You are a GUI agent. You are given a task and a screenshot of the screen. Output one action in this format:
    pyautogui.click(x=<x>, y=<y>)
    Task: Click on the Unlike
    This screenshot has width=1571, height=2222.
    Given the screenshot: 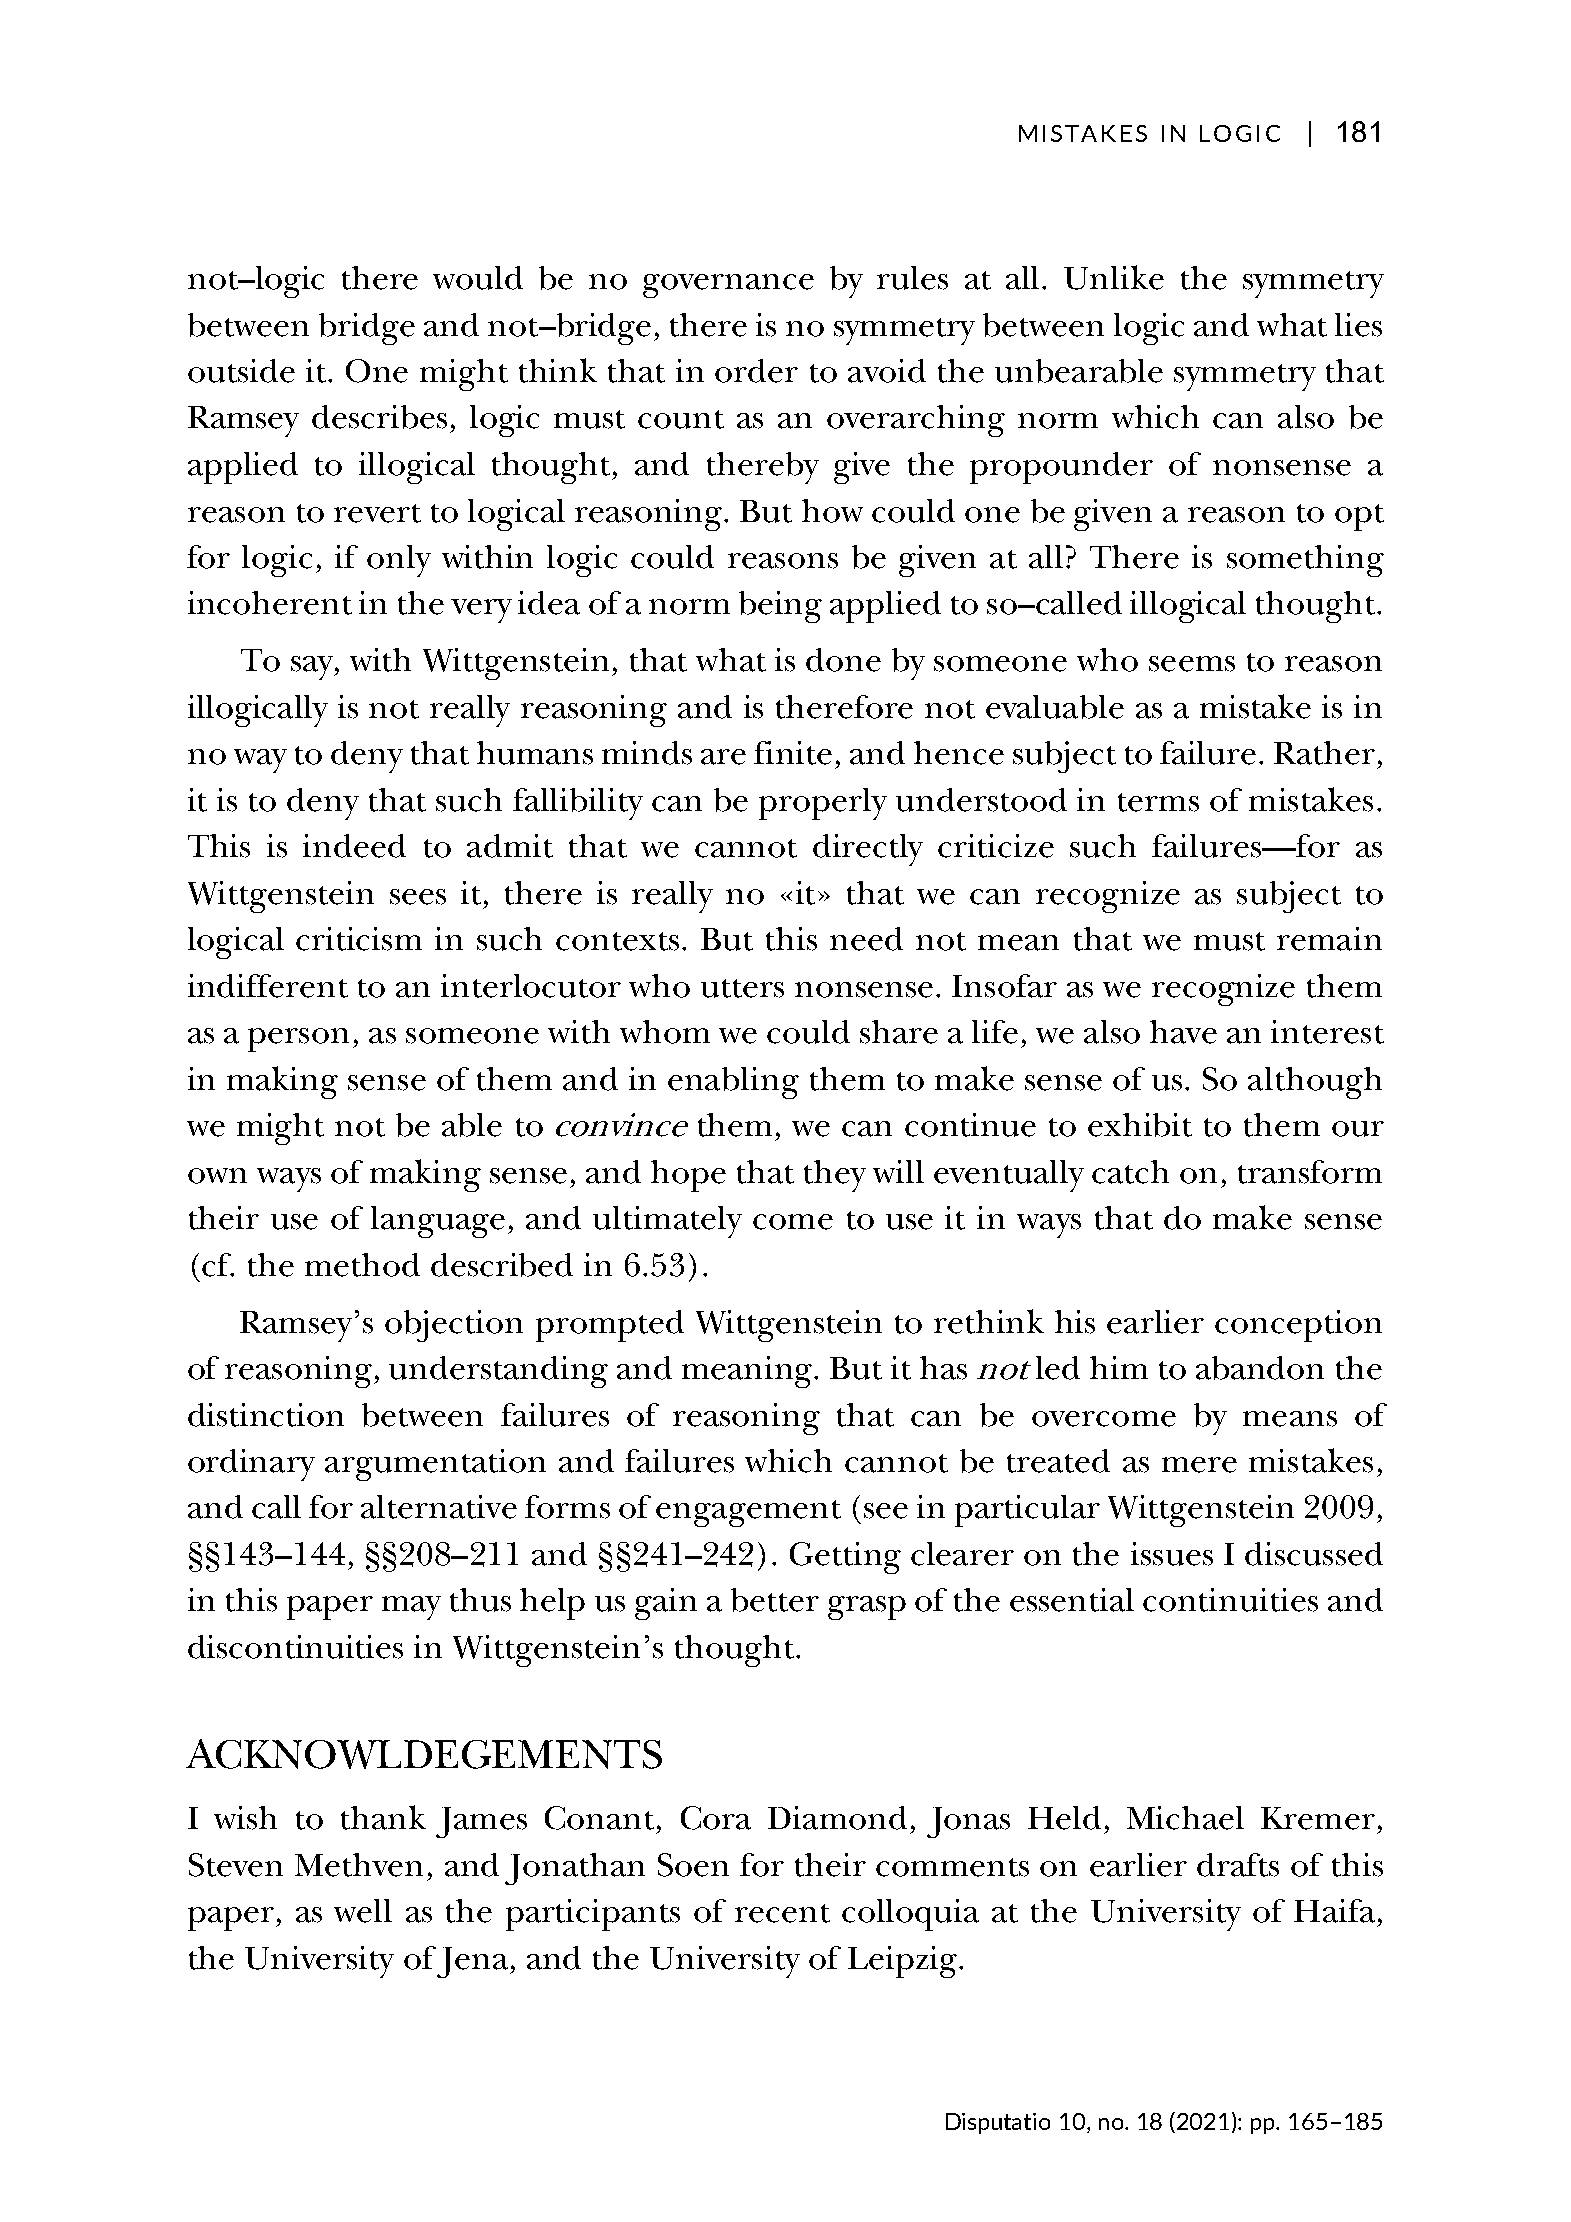 What is the action you would take?
    pyautogui.click(x=1114, y=277)
